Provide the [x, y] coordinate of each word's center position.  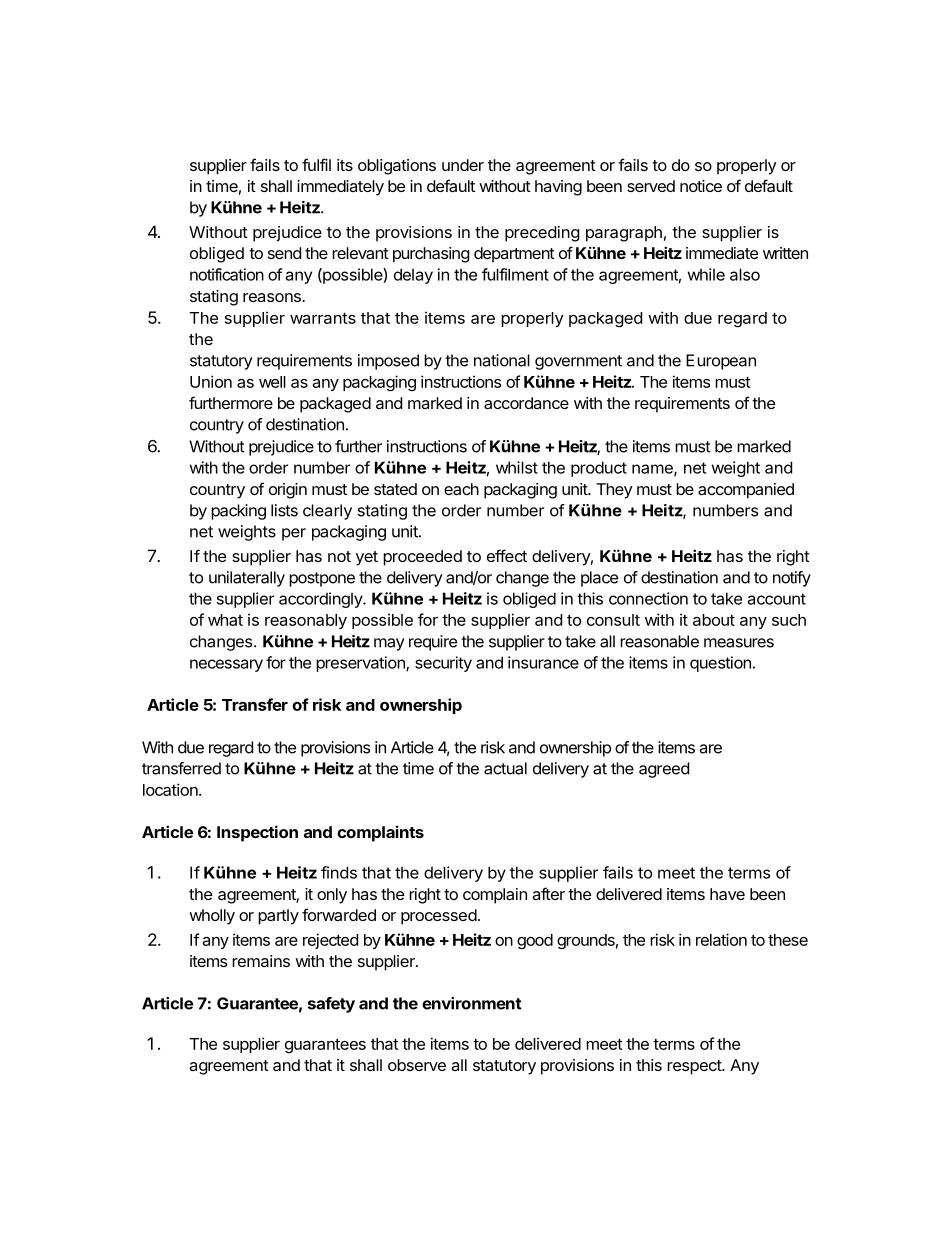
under [463, 165]
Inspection [257, 833]
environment [472, 1003]
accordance [526, 403]
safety [331, 1005]
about [714, 620]
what [225, 620]
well [272, 382]
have [727, 894]
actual [505, 768]
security [443, 664]
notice [701, 186]
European [721, 362]
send [284, 253]
